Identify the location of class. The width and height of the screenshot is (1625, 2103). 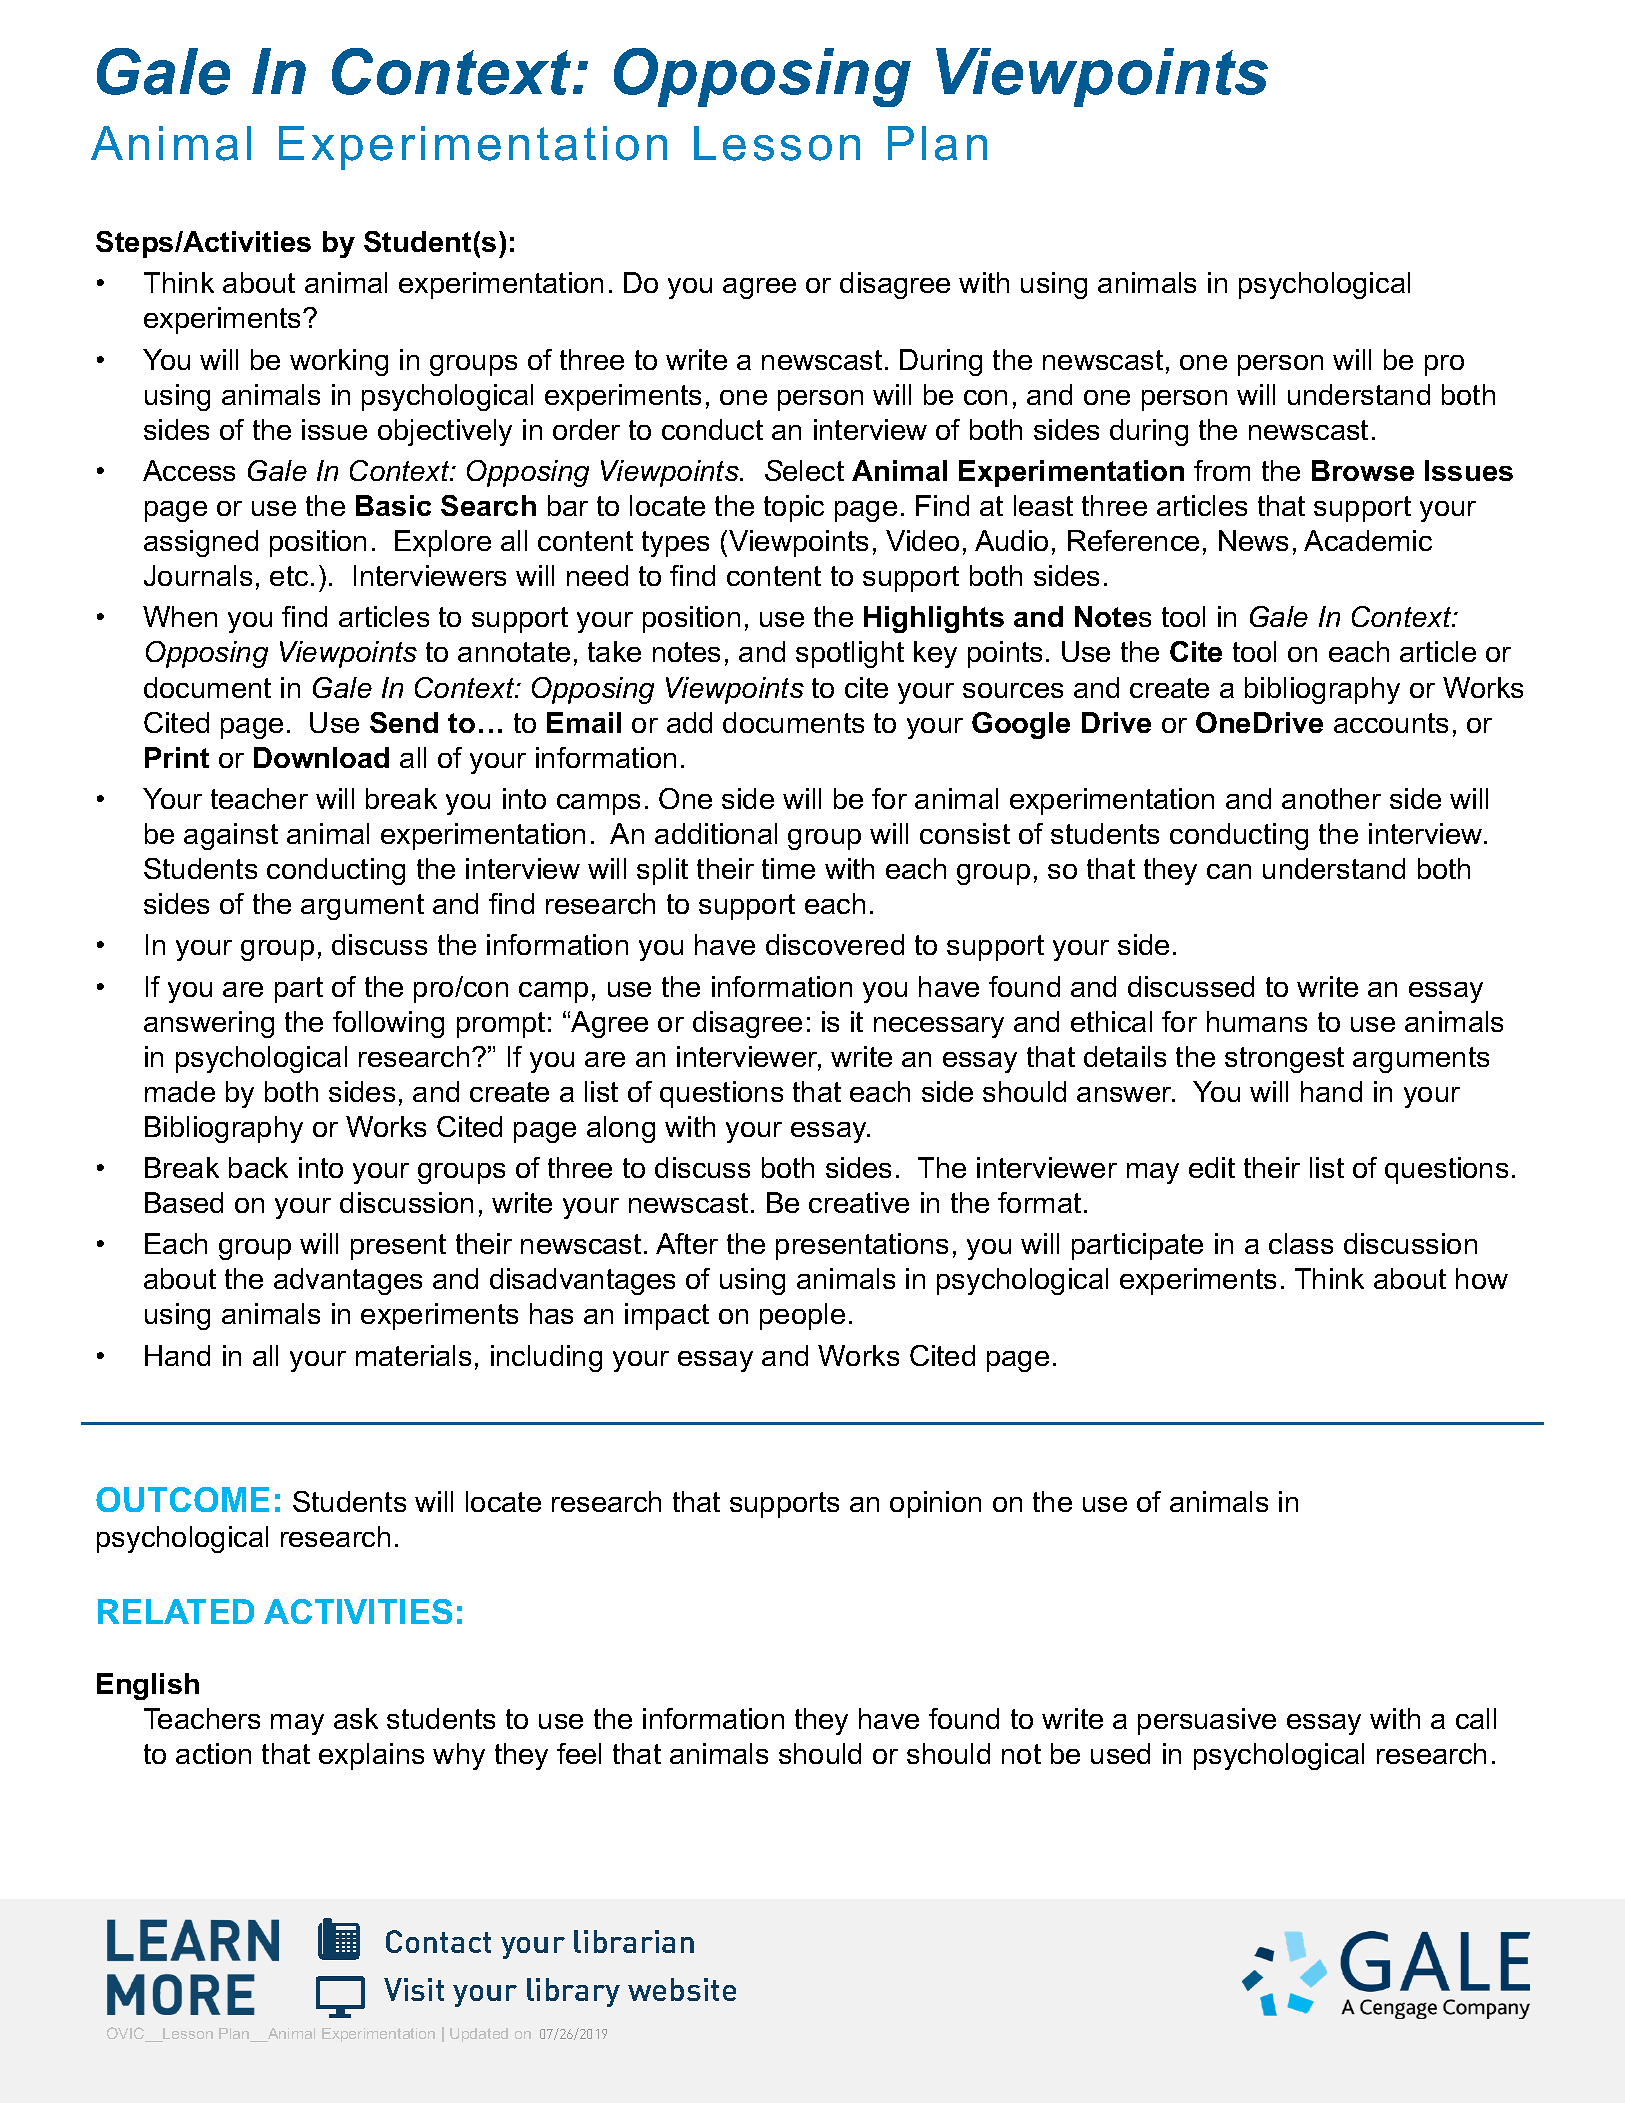
(1301, 1243).
